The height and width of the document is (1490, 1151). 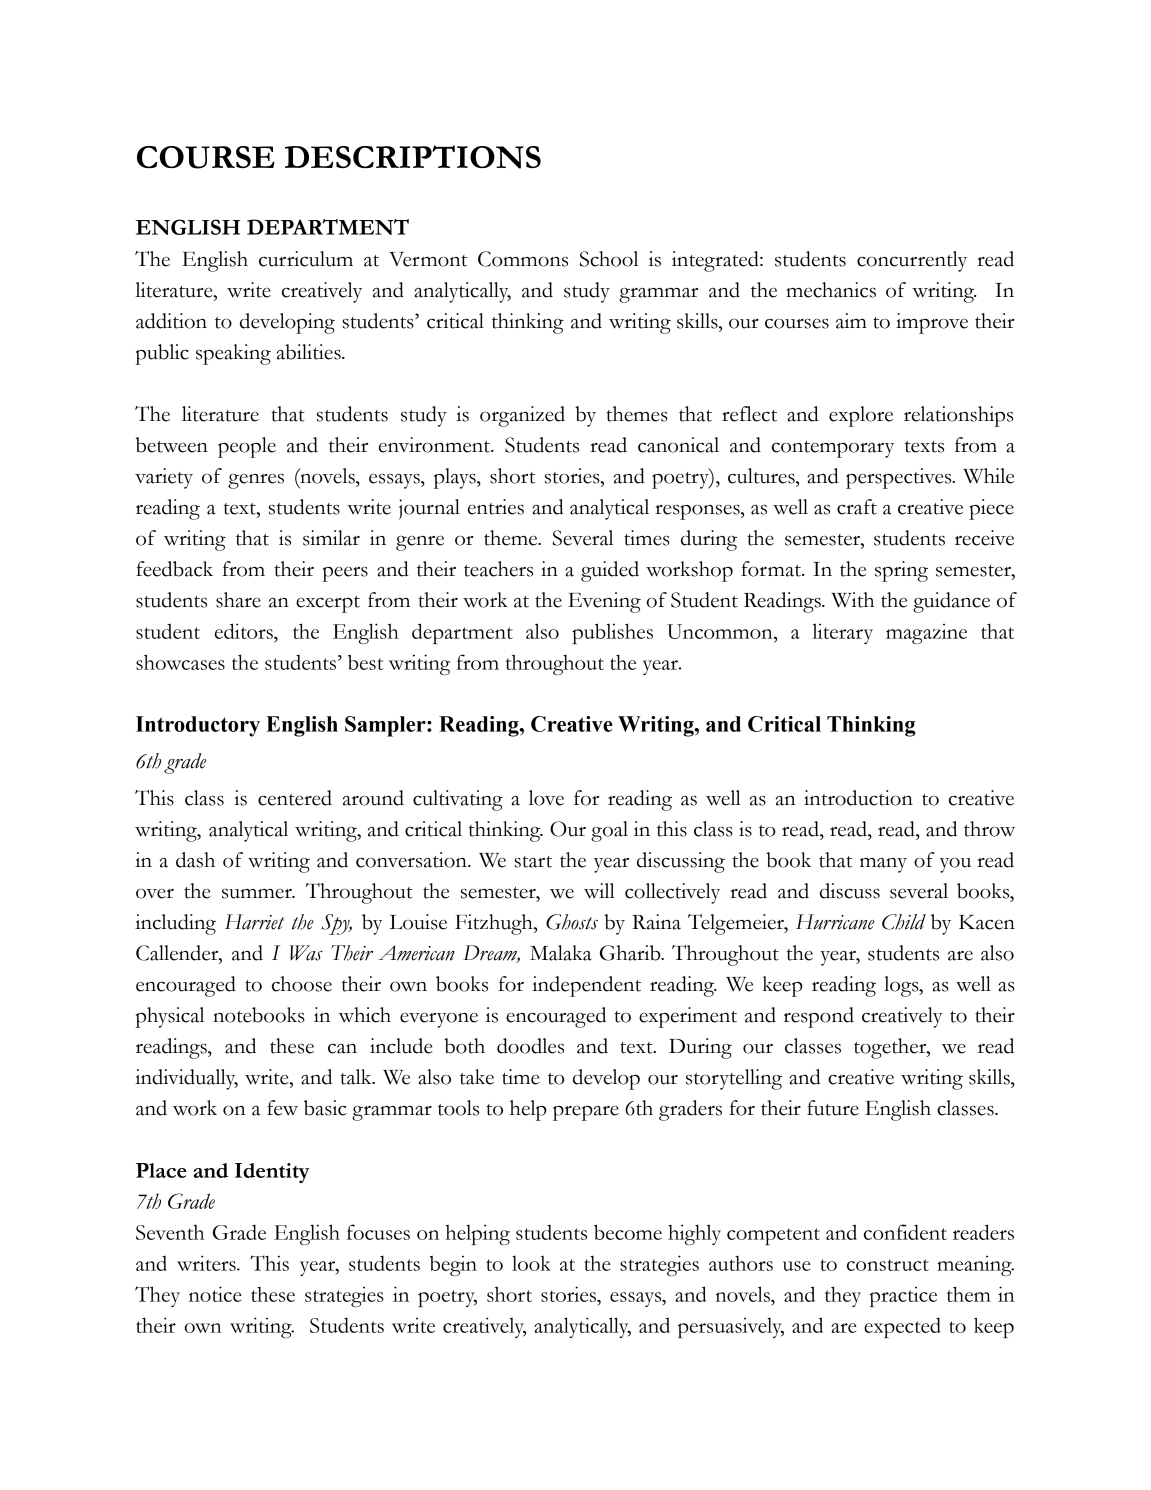 What do you see at coordinates (901, 571) in the document?
I see `spring` at bounding box center [901, 571].
